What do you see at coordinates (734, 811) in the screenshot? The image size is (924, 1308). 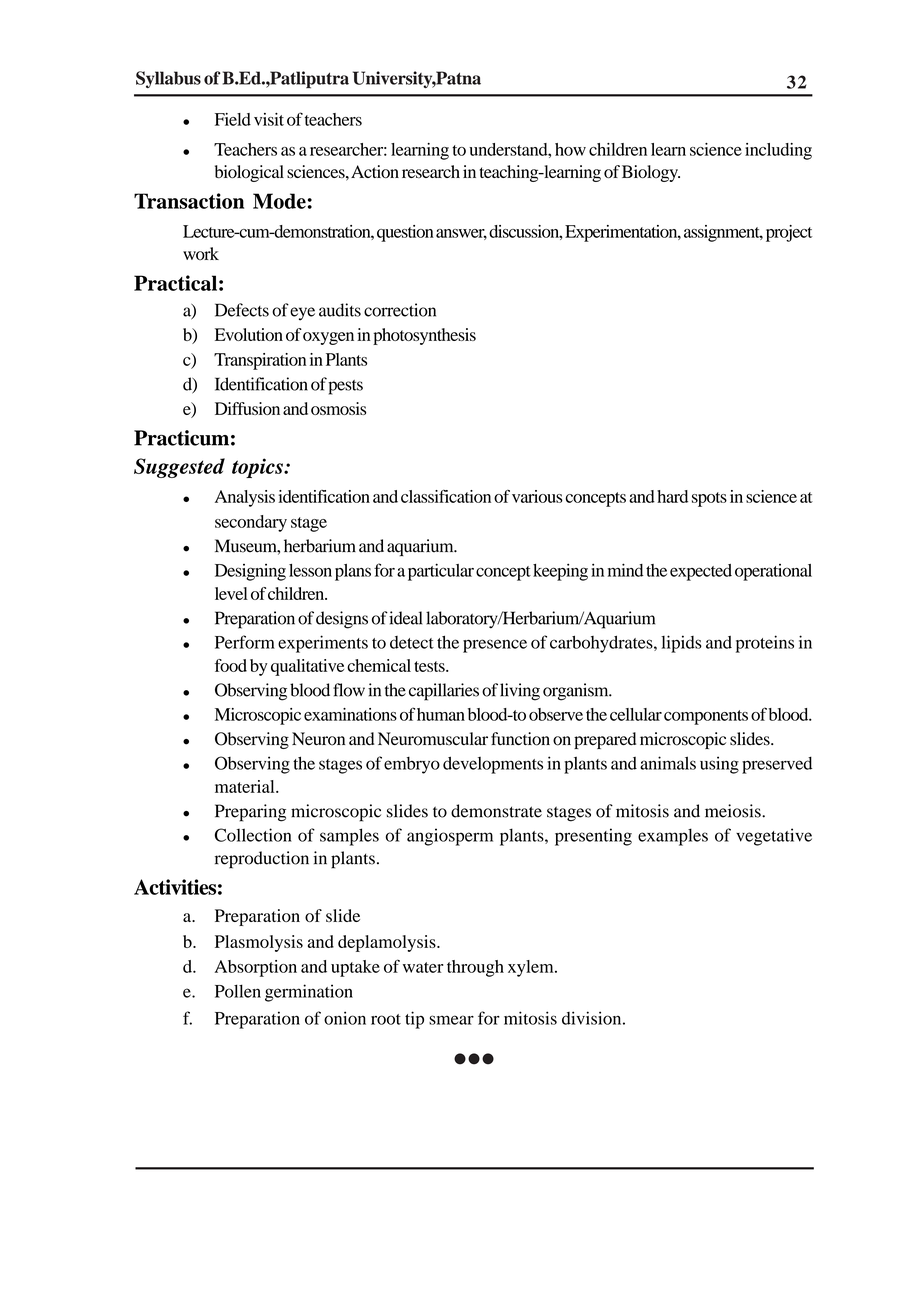 I see `meiosis` at bounding box center [734, 811].
